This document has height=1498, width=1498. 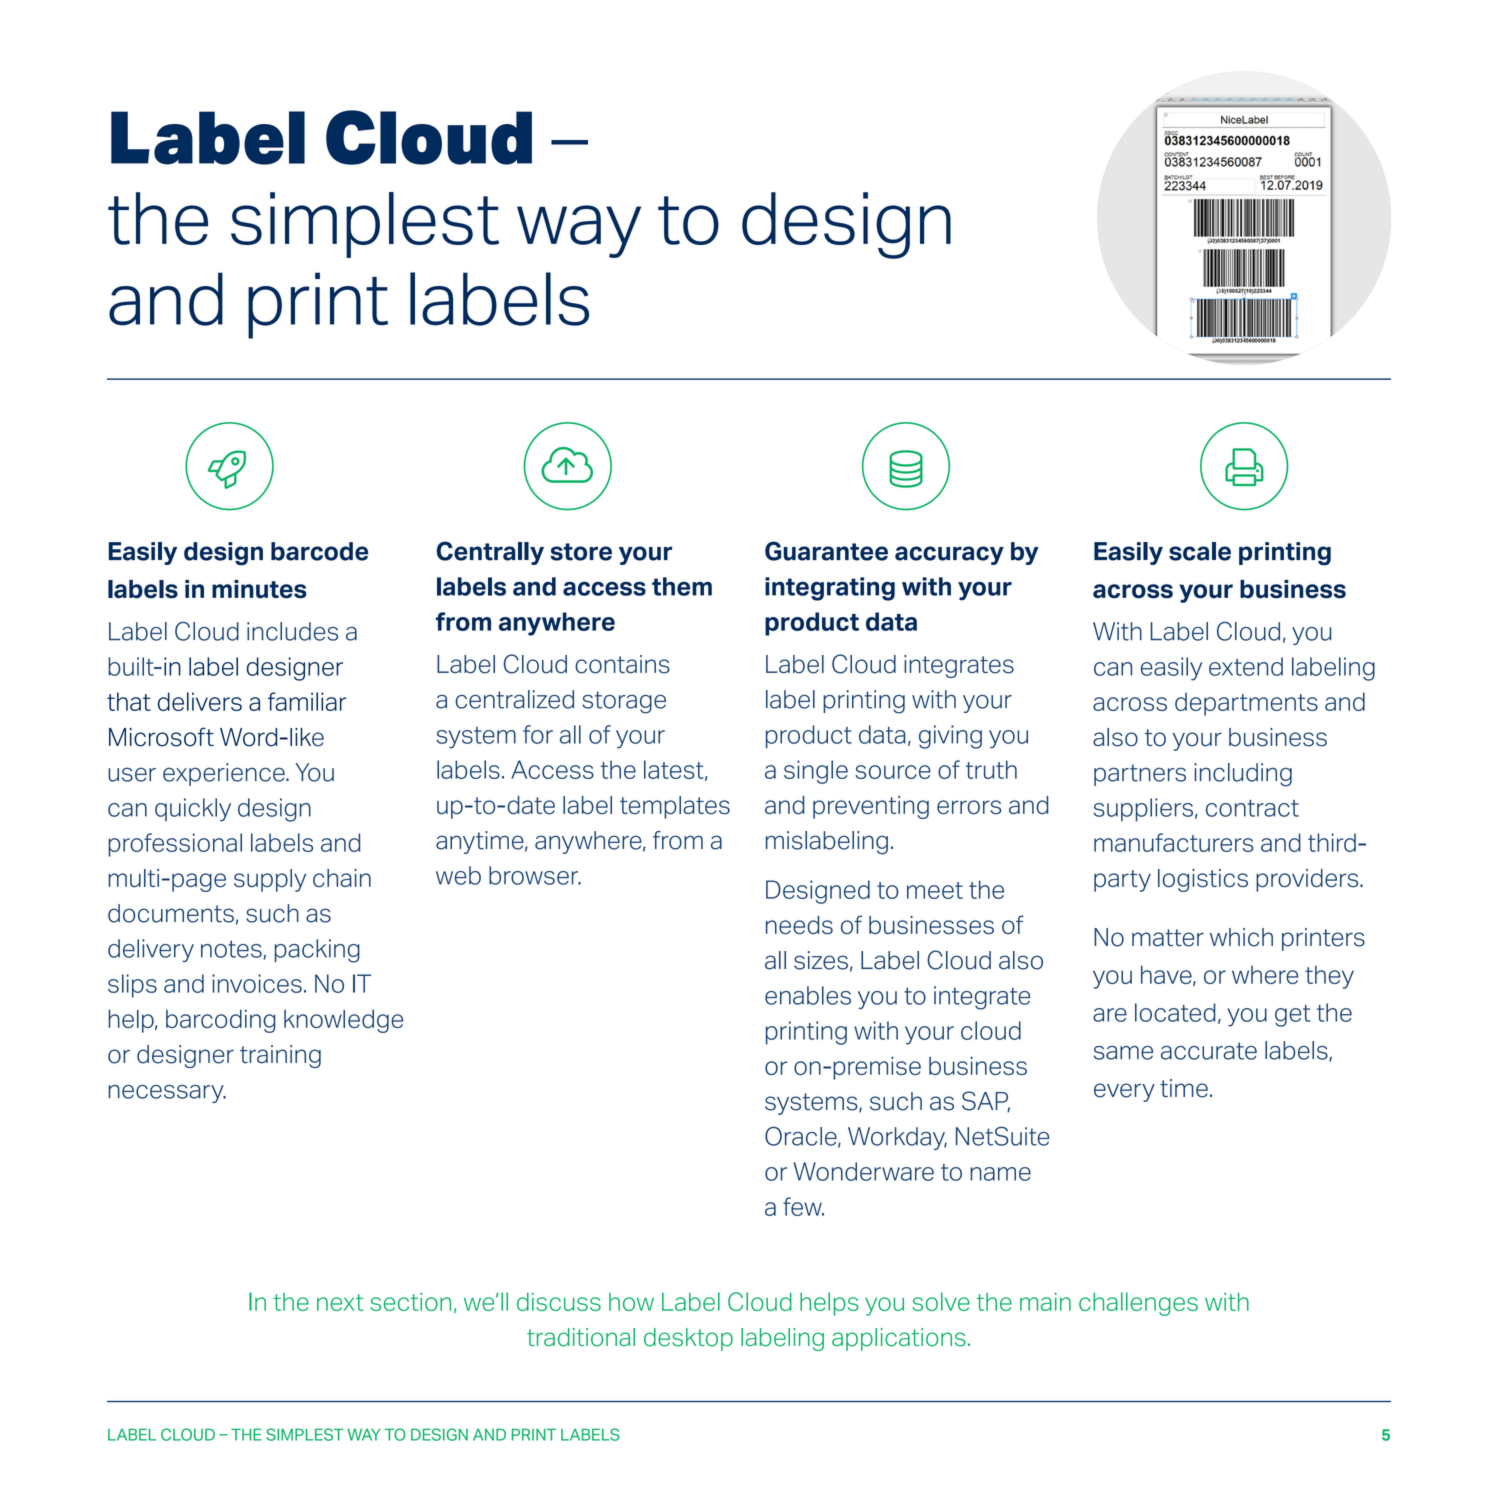 What do you see at coordinates (799, 925) in the document?
I see `needs` at bounding box center [799, 925].
